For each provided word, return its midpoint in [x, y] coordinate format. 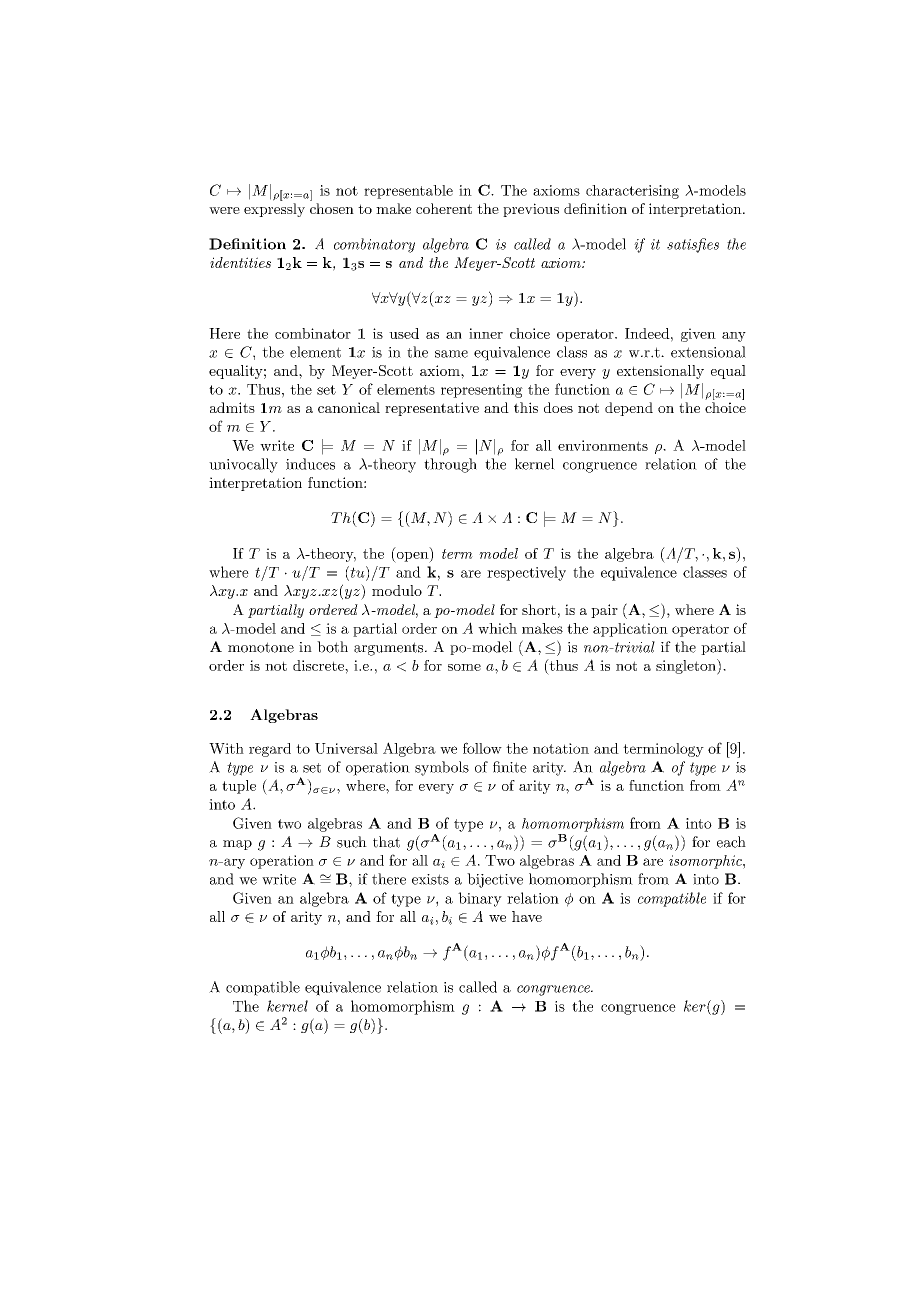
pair [604, 611]
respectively [526, 573]
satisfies [693, 245]
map [237, 845]
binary [480, 899]
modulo [397, 590]
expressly [274, 210]
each [731, 842]
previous [531, 210]
